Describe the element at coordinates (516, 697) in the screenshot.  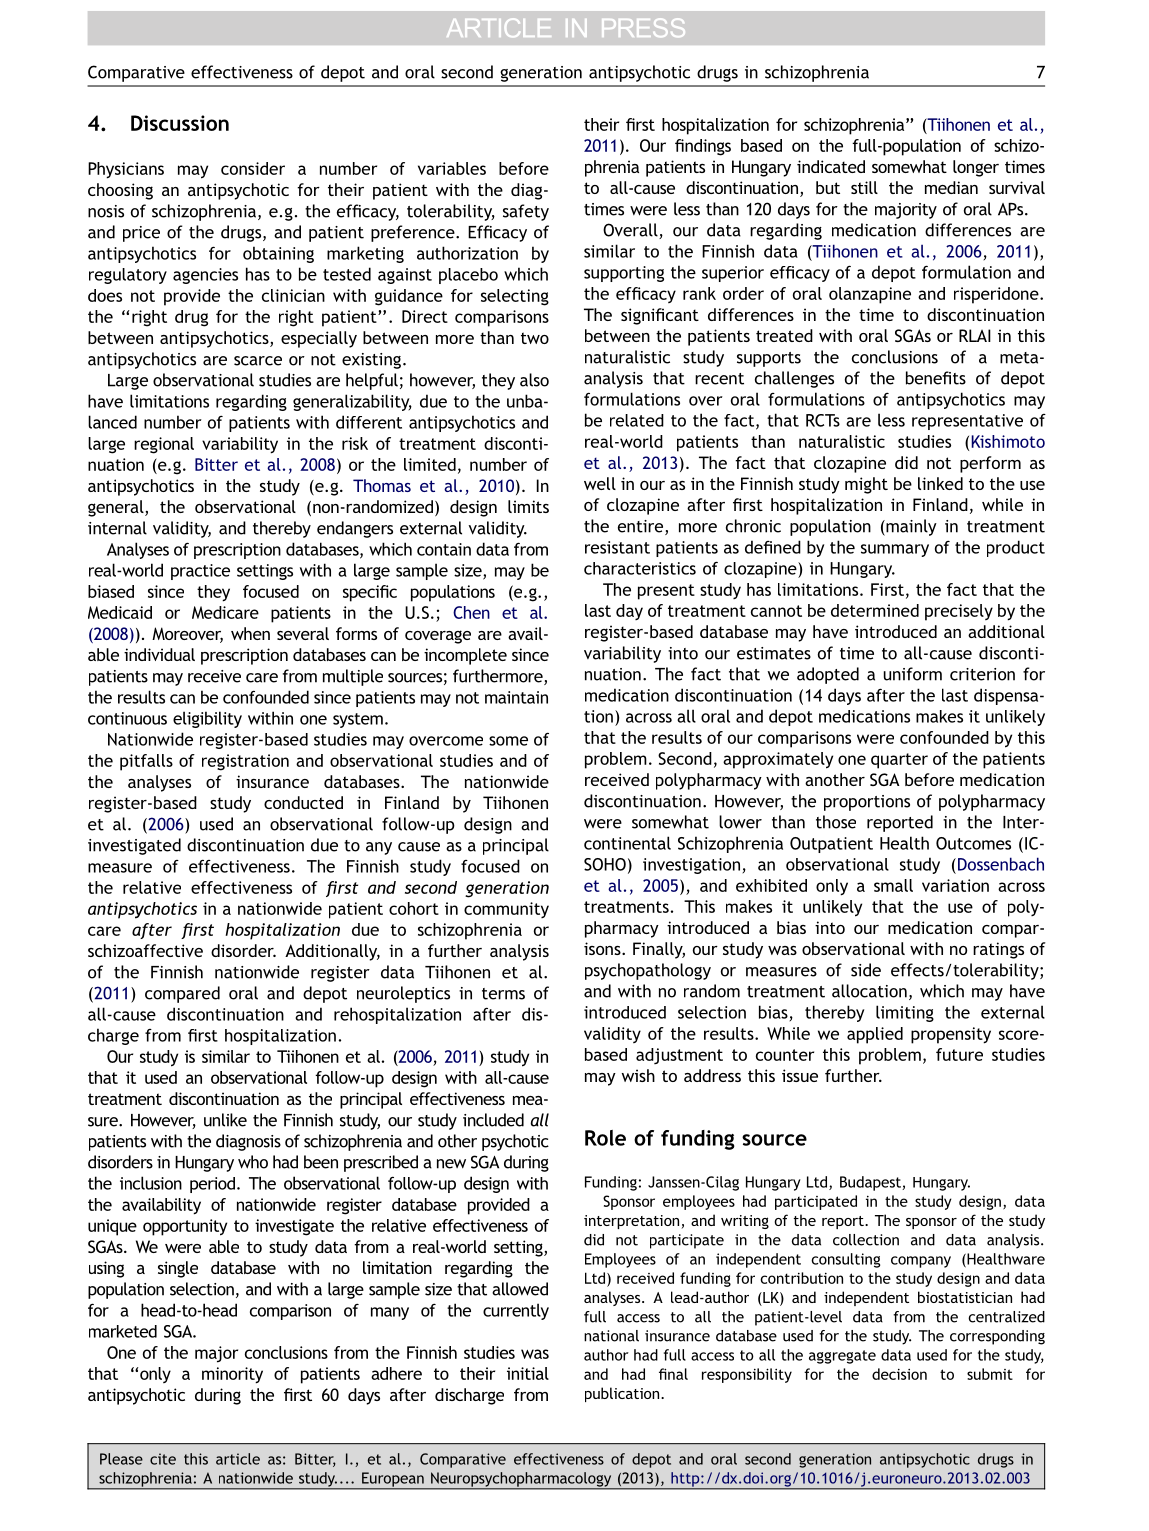
I see `maintain` at that location.
